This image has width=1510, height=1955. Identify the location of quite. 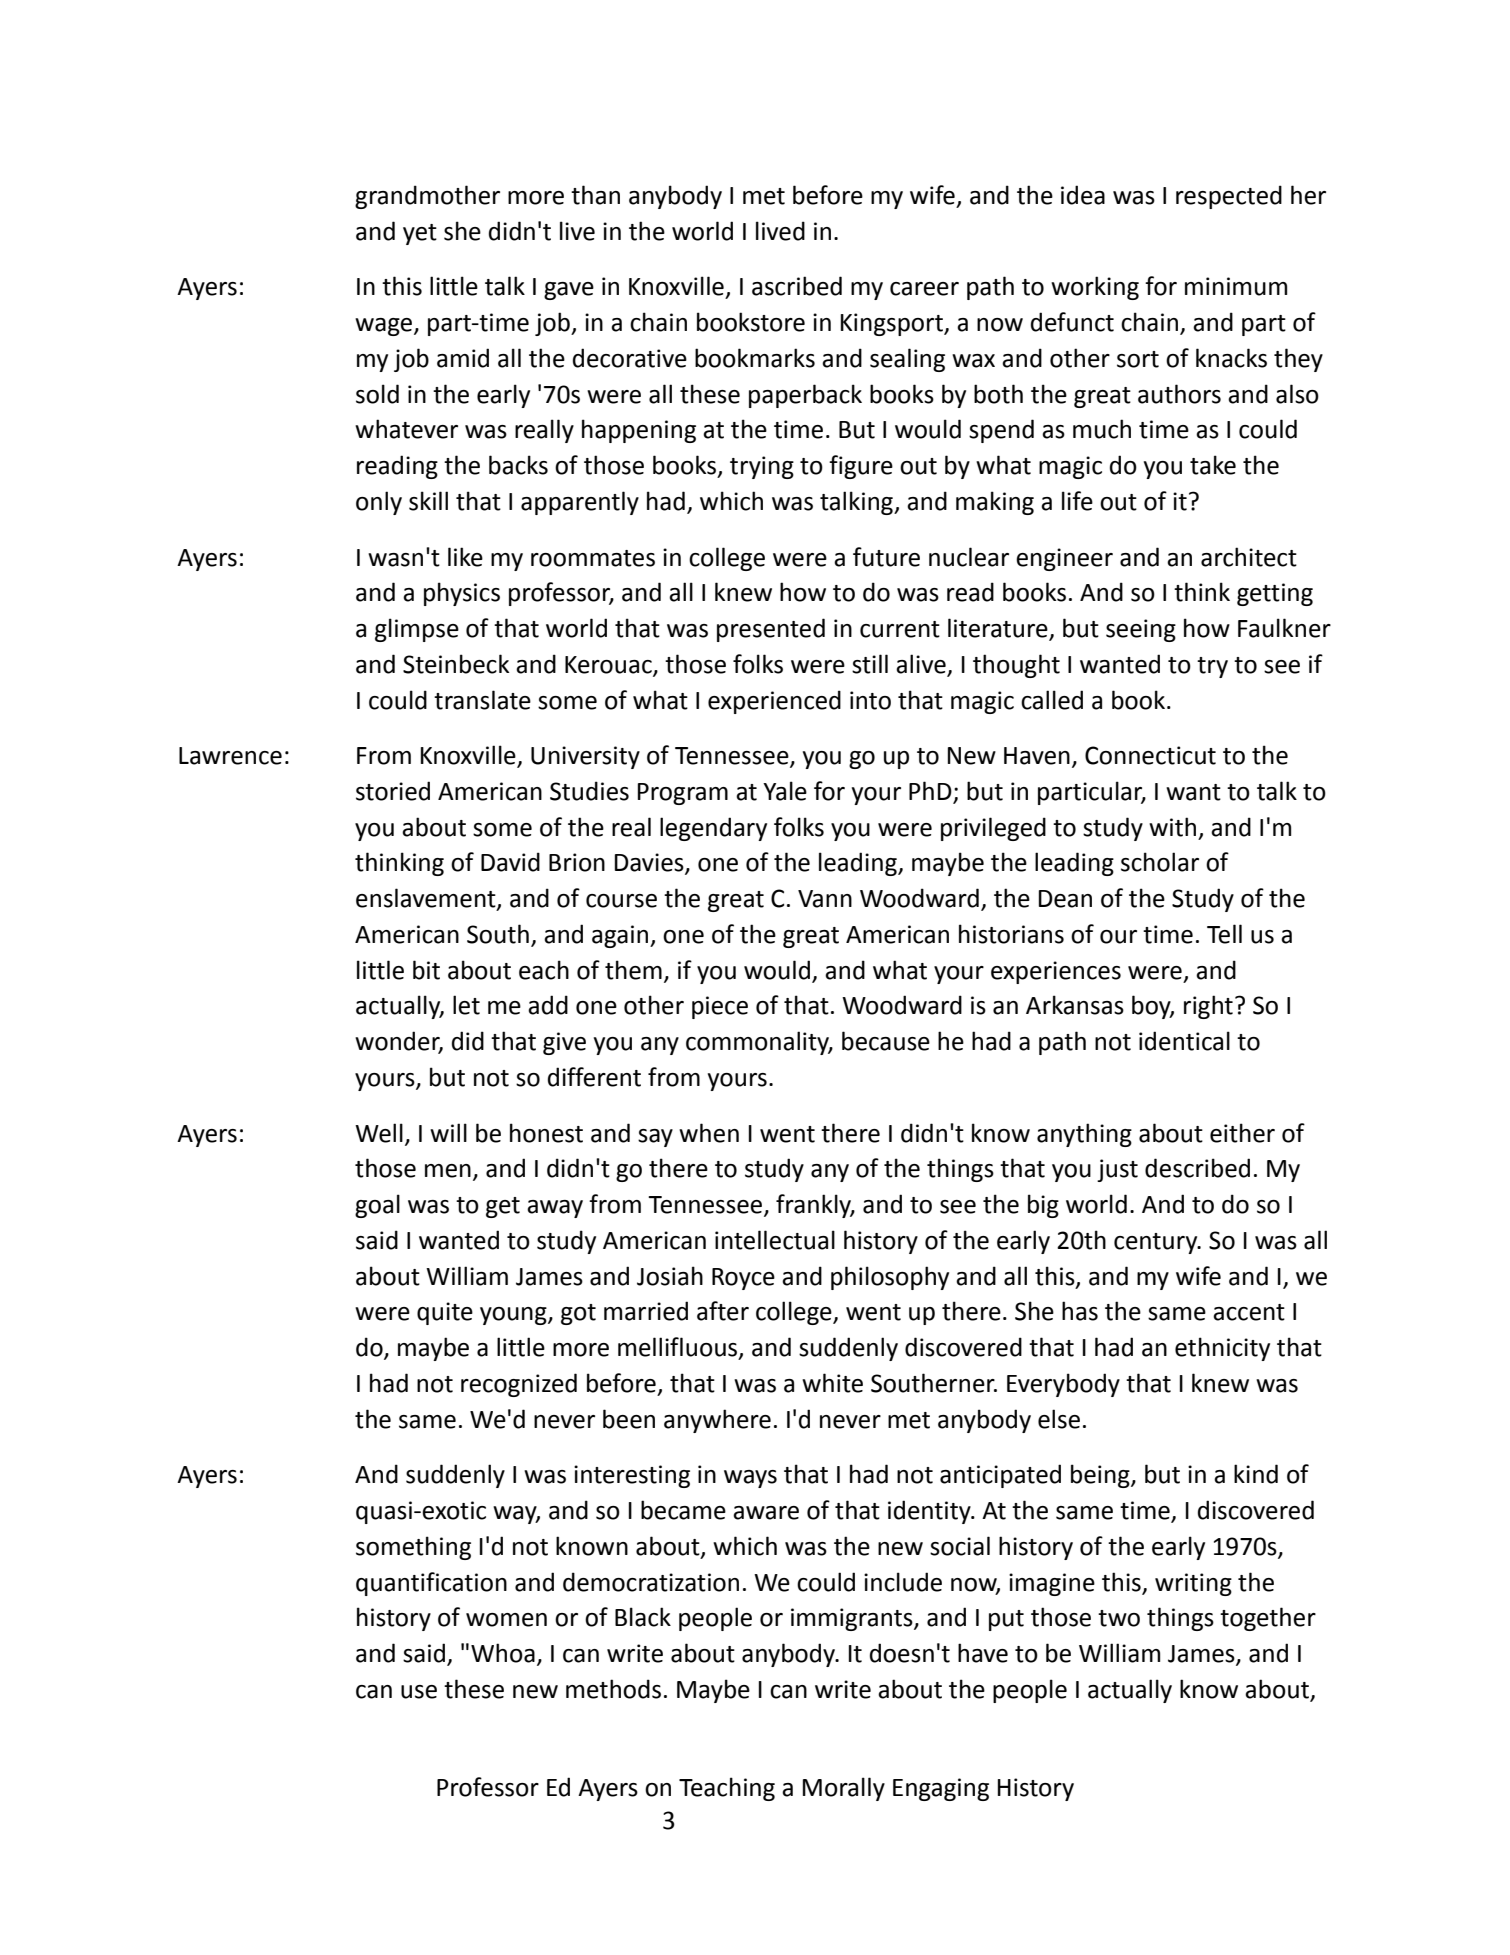
(445, 1313).
